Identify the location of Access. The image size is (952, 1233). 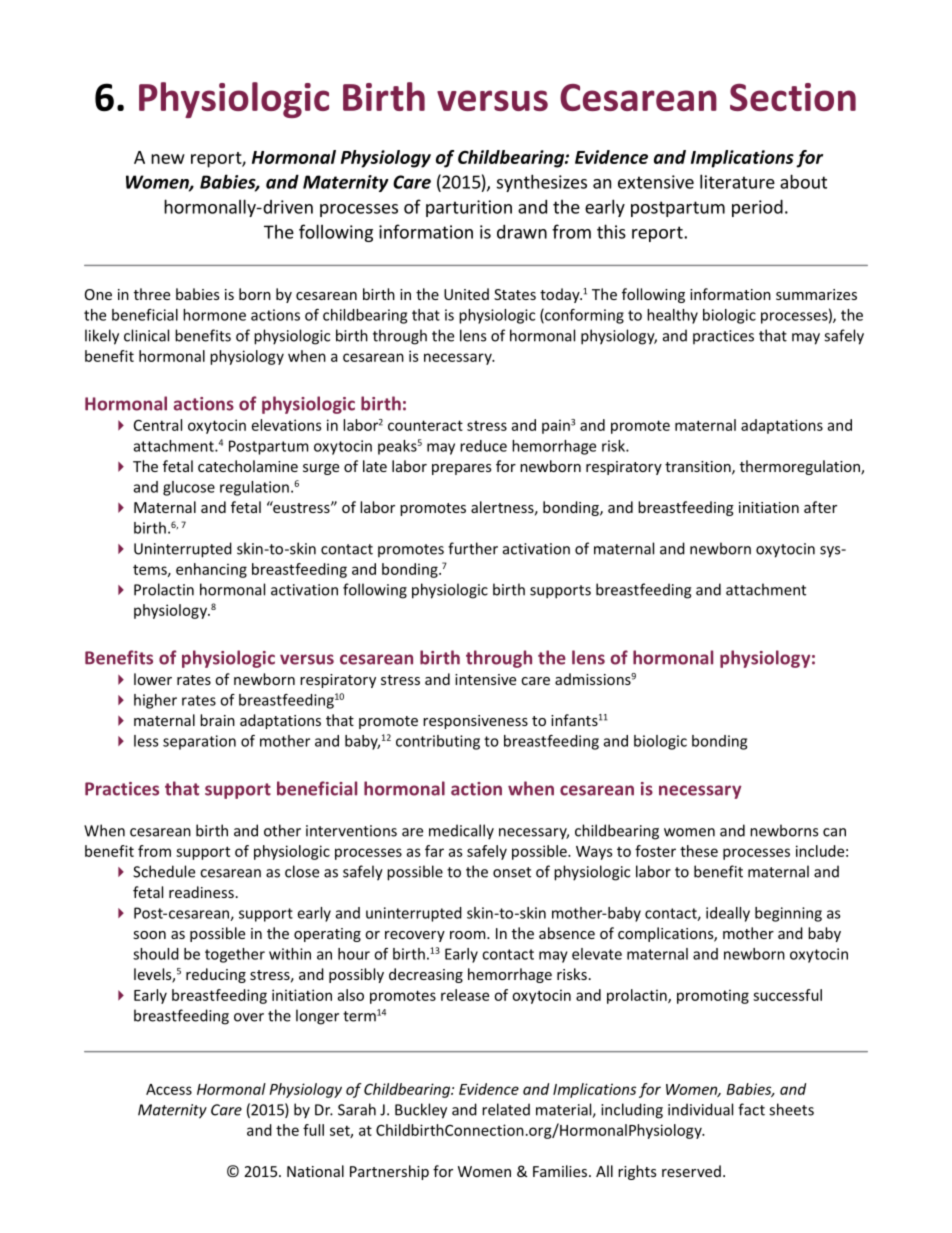
(169, 1089).
